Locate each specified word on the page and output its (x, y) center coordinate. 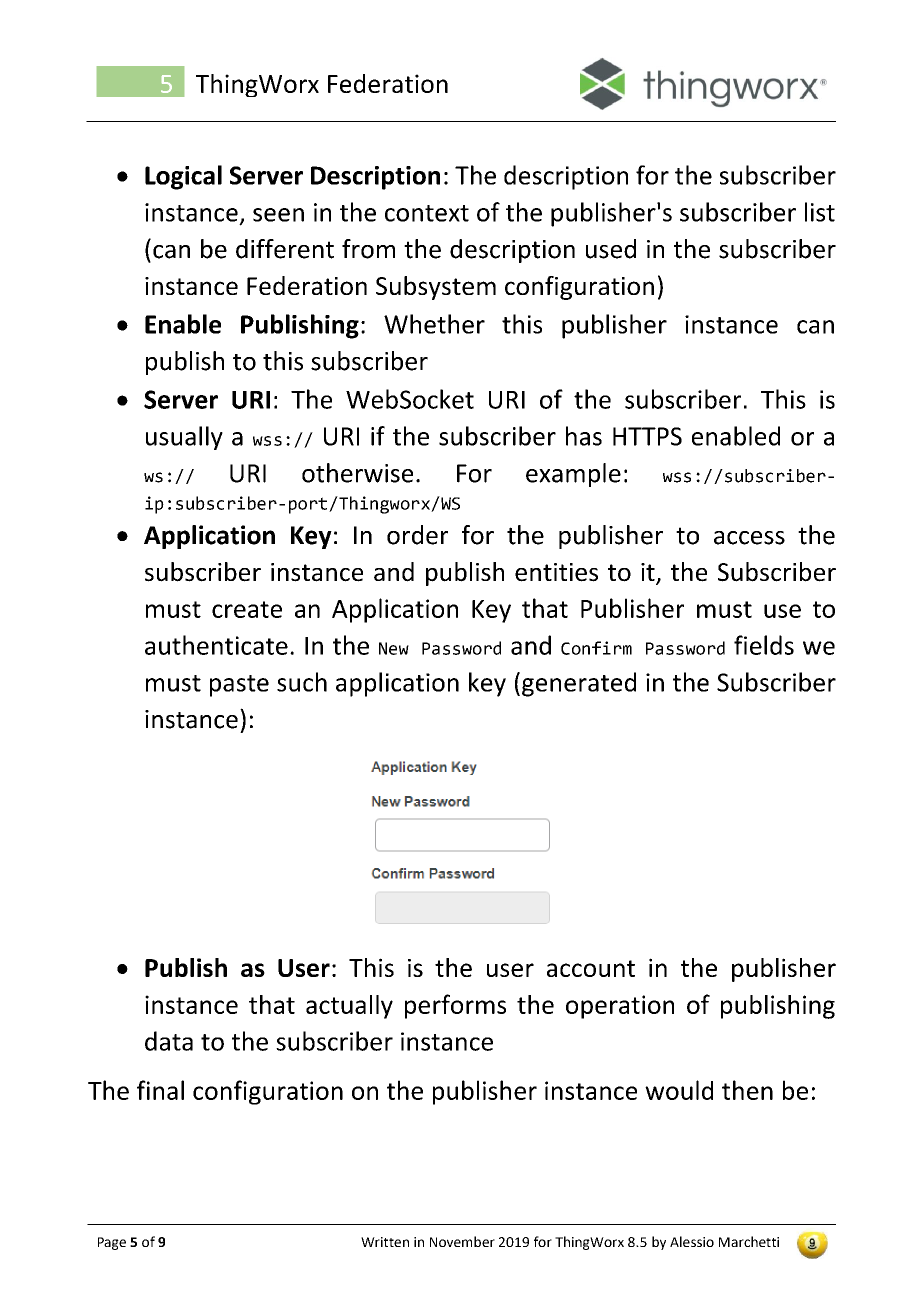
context (427, 213)
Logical (183, 177)
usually (184, 438)
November (462, 1241)
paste (239, 686)
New (394, 648)
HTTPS (647, 436)
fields (764, 645)
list (820, 212)
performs (455, 1006)
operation (620, 1007)
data (169, 1041)
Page (112, 1243)
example (573, 475)
